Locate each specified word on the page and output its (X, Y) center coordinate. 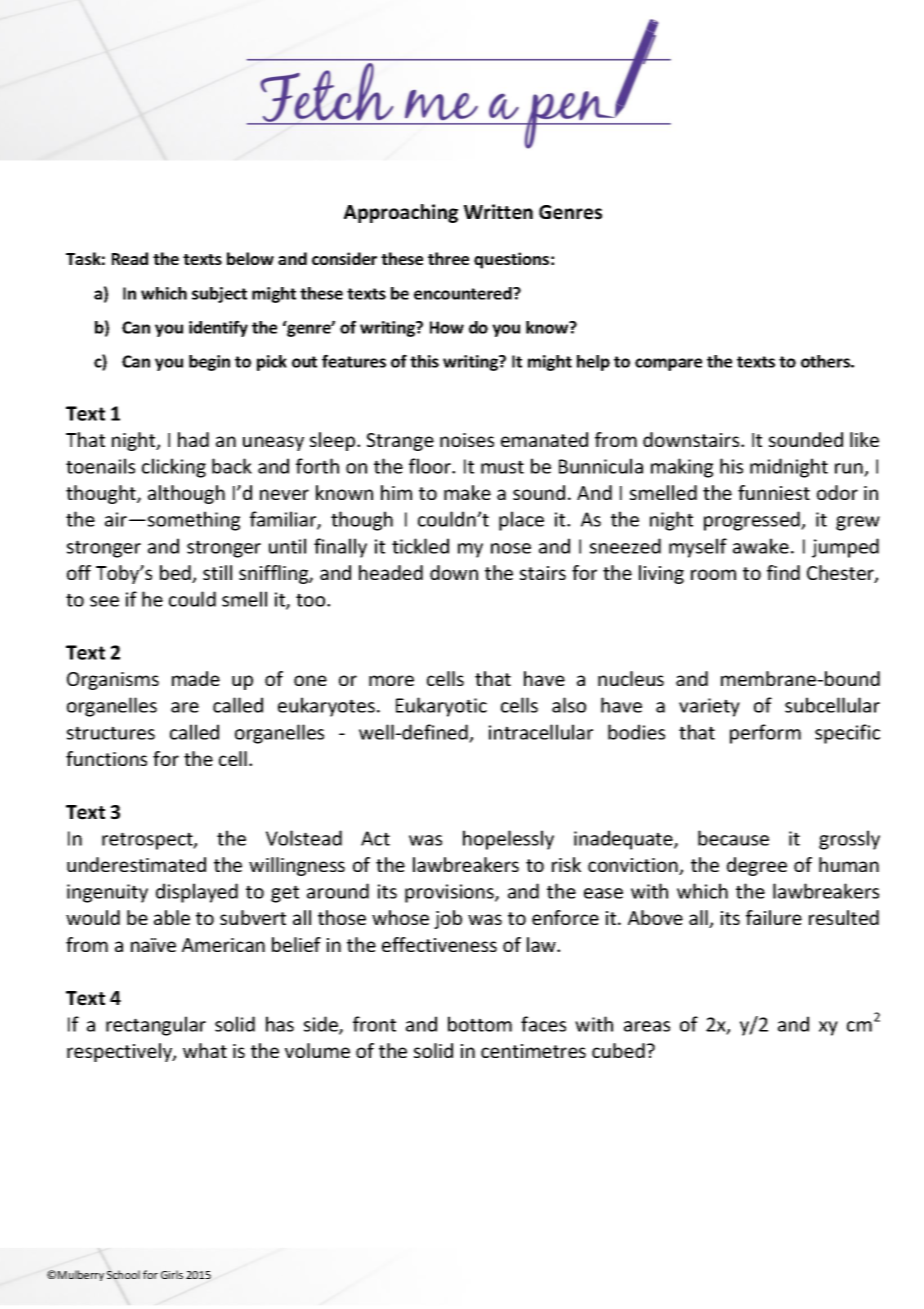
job (448, 919)
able (172, 917)
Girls (172, 1274)
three (448, 258)
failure (774, 917)
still (217, 572)
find (783, 572)
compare (668, 364)
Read (130, 258)
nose (511, 548)
